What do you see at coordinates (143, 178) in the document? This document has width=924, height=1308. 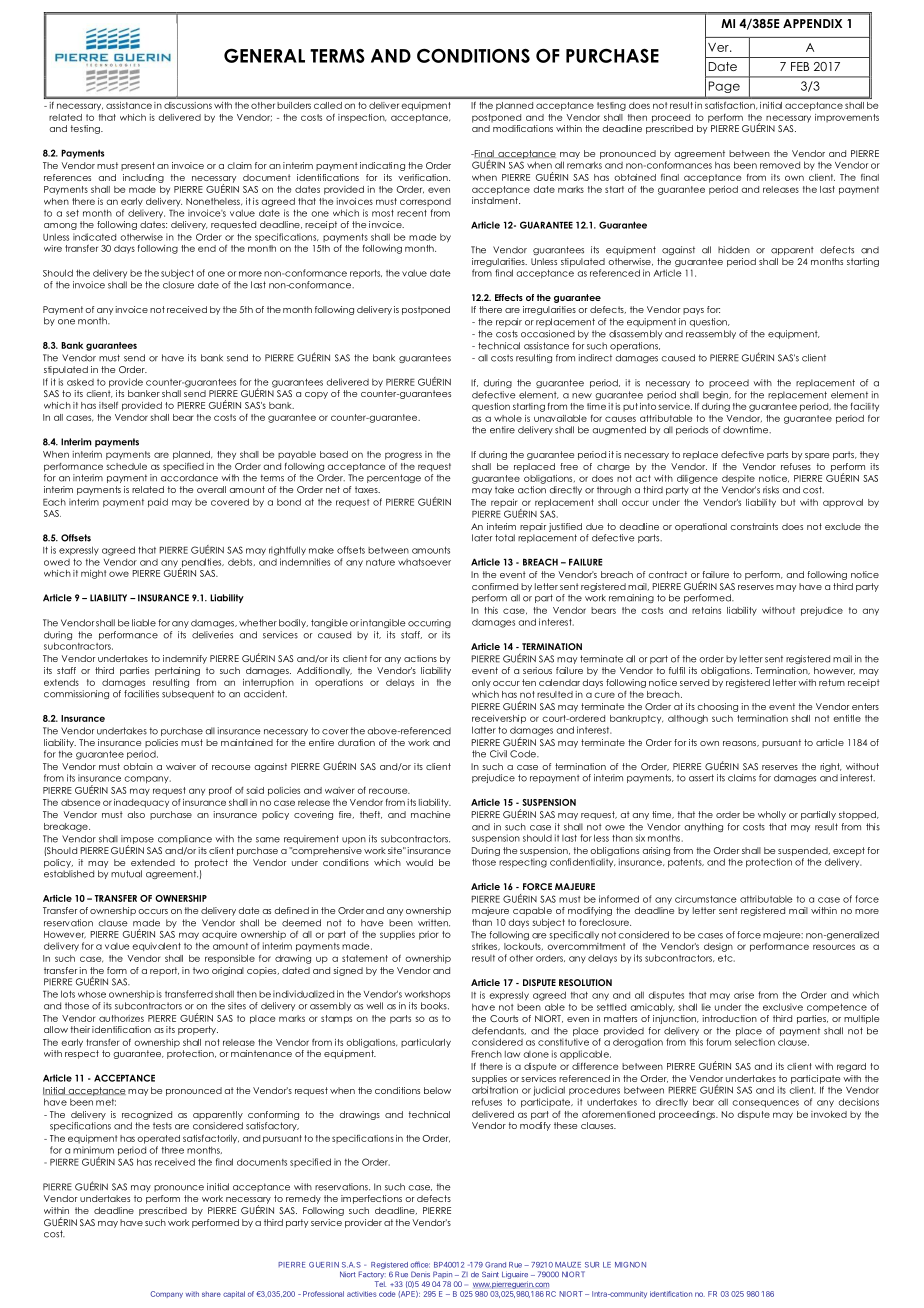 I see `including` at bounding box center [143, 178].
